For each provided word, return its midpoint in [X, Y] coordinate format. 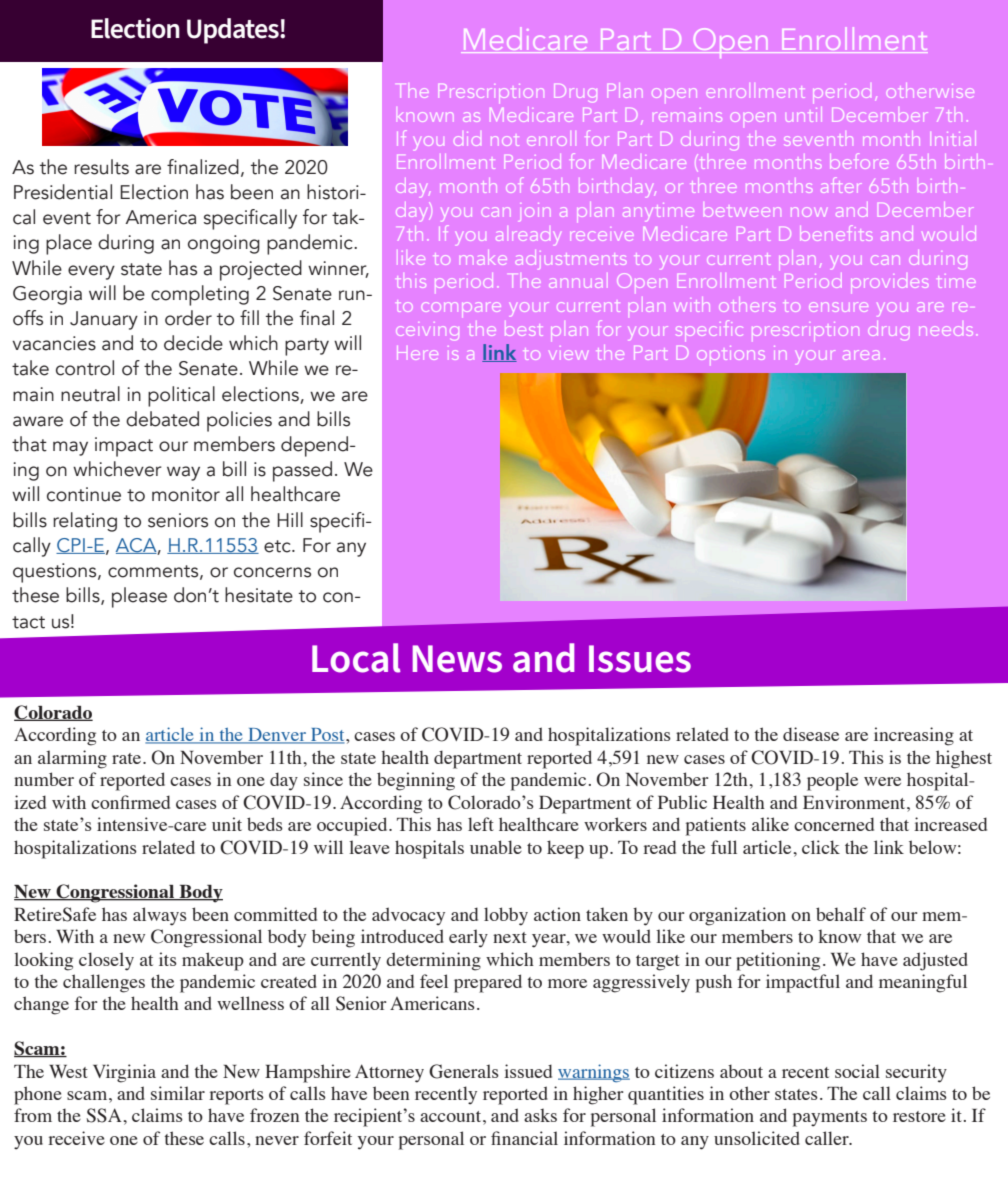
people [832, 781]
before [860, 161]
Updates [234, 31]
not [505, 141]
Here [417, 355]
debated [162, 419]
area [860, 355]
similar [178, 1093]
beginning [416, 781]
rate [128, 758]
